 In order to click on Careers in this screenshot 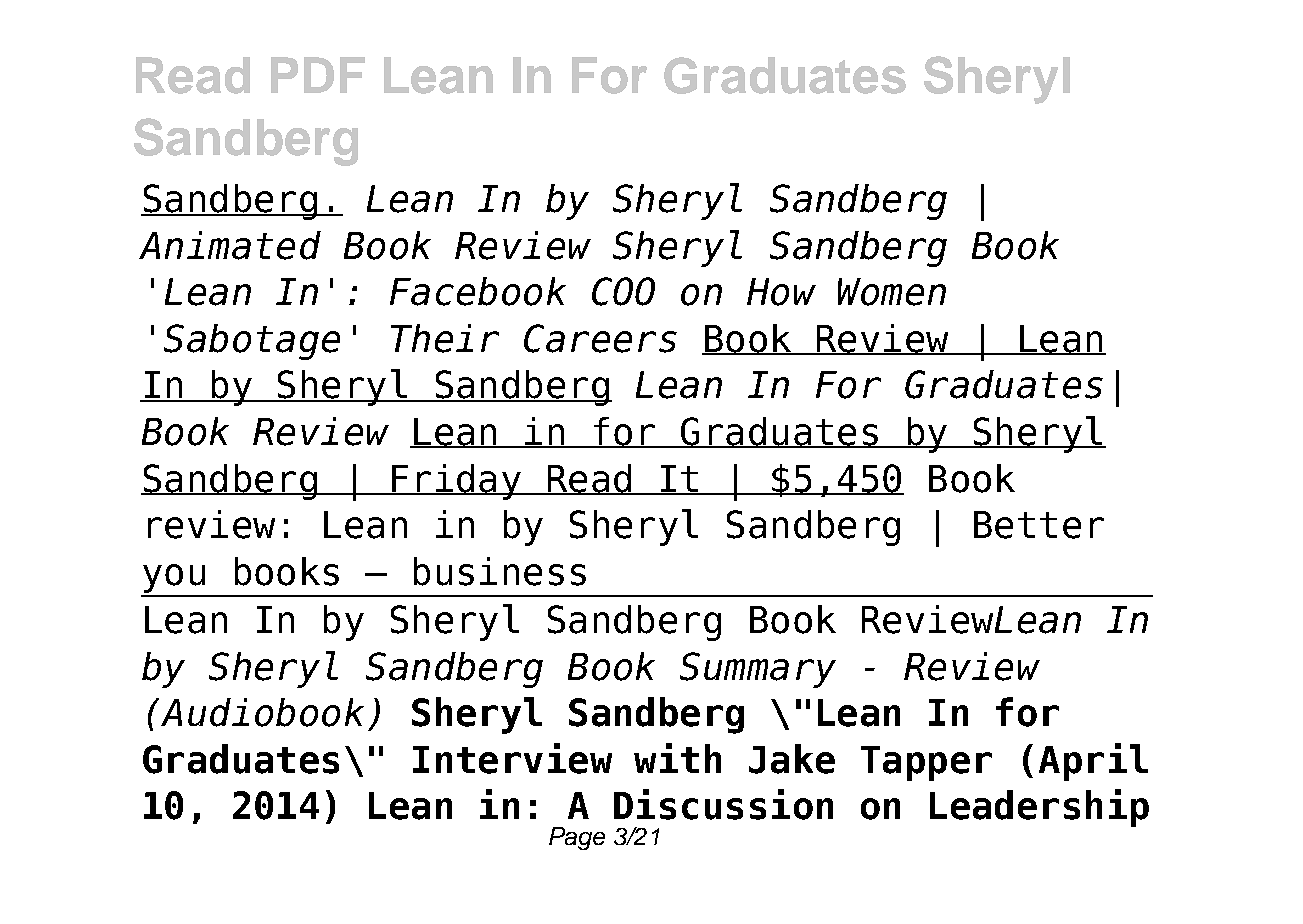, I will do `click(600, 338)`.
